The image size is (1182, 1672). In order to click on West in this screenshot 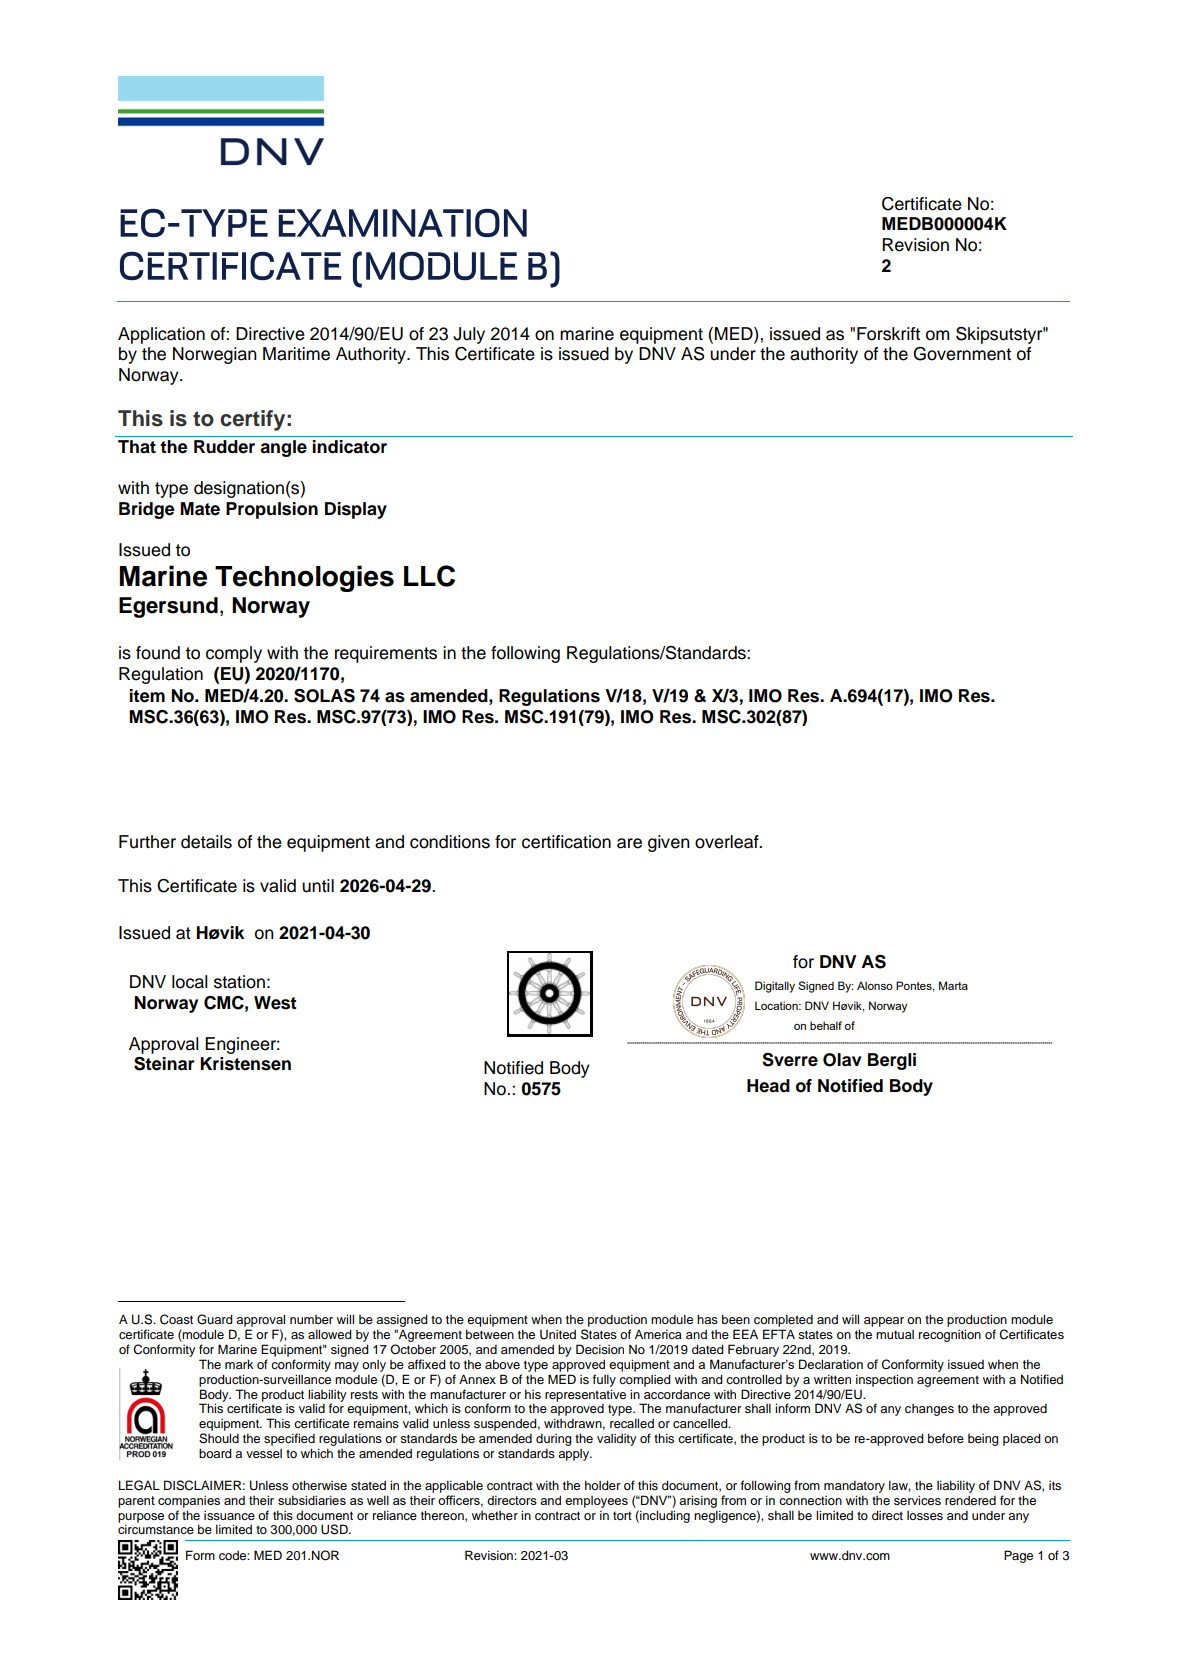, I will do `click(275, 1003)`.
